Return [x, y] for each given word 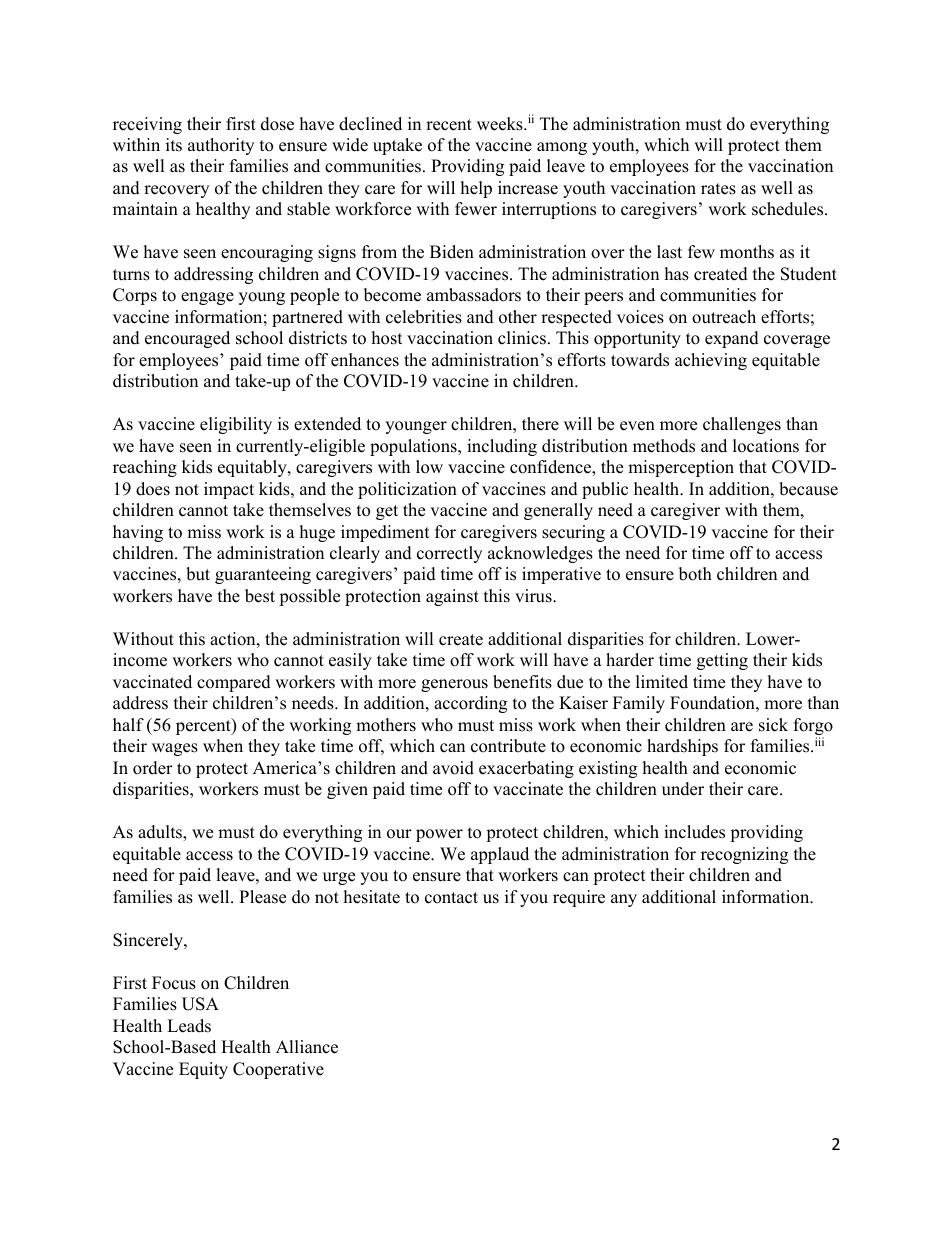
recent [449, 125]
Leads [189, 1026]
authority [221, 146]
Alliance [307, 1047]
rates [718, 189]
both [695, 574]
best [260, 596]
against [452, 597]
